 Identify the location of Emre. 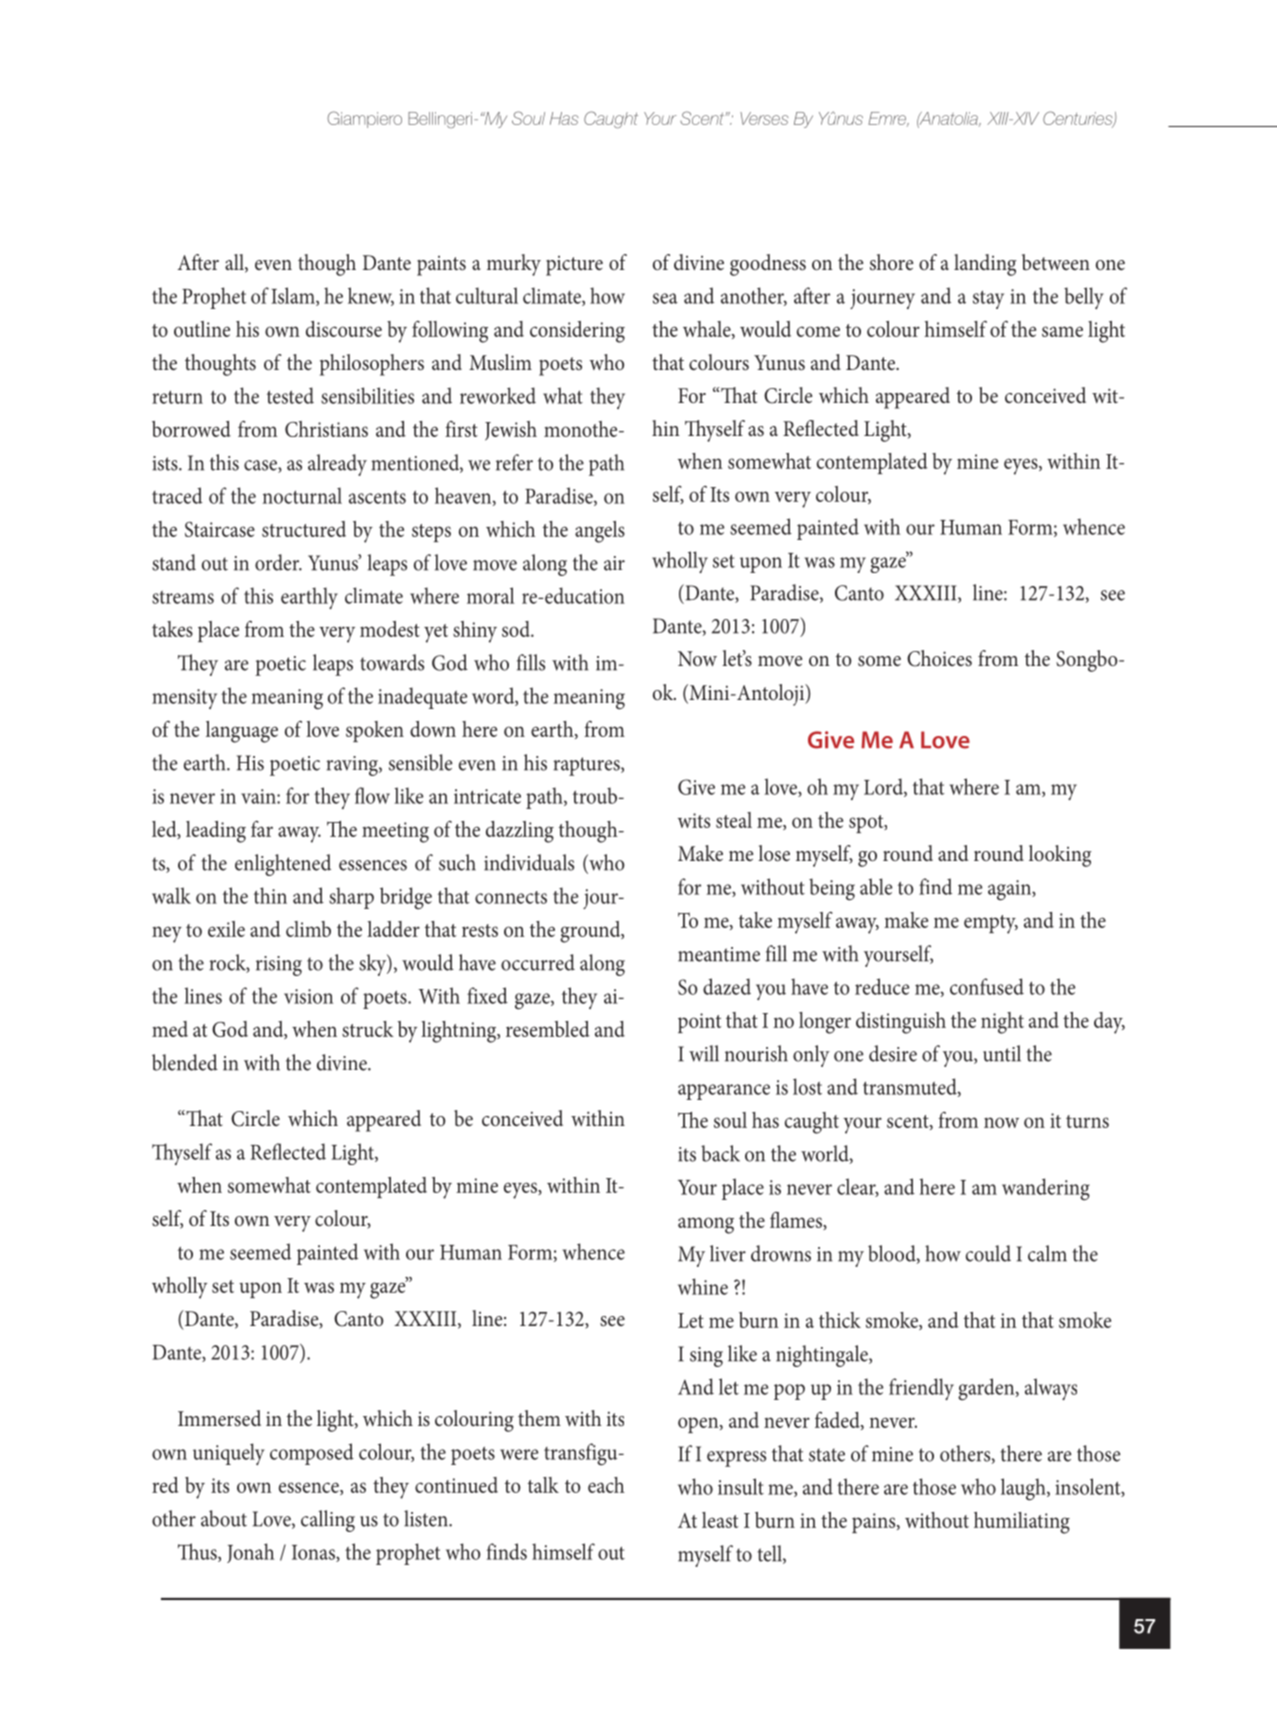
(888, 119).
